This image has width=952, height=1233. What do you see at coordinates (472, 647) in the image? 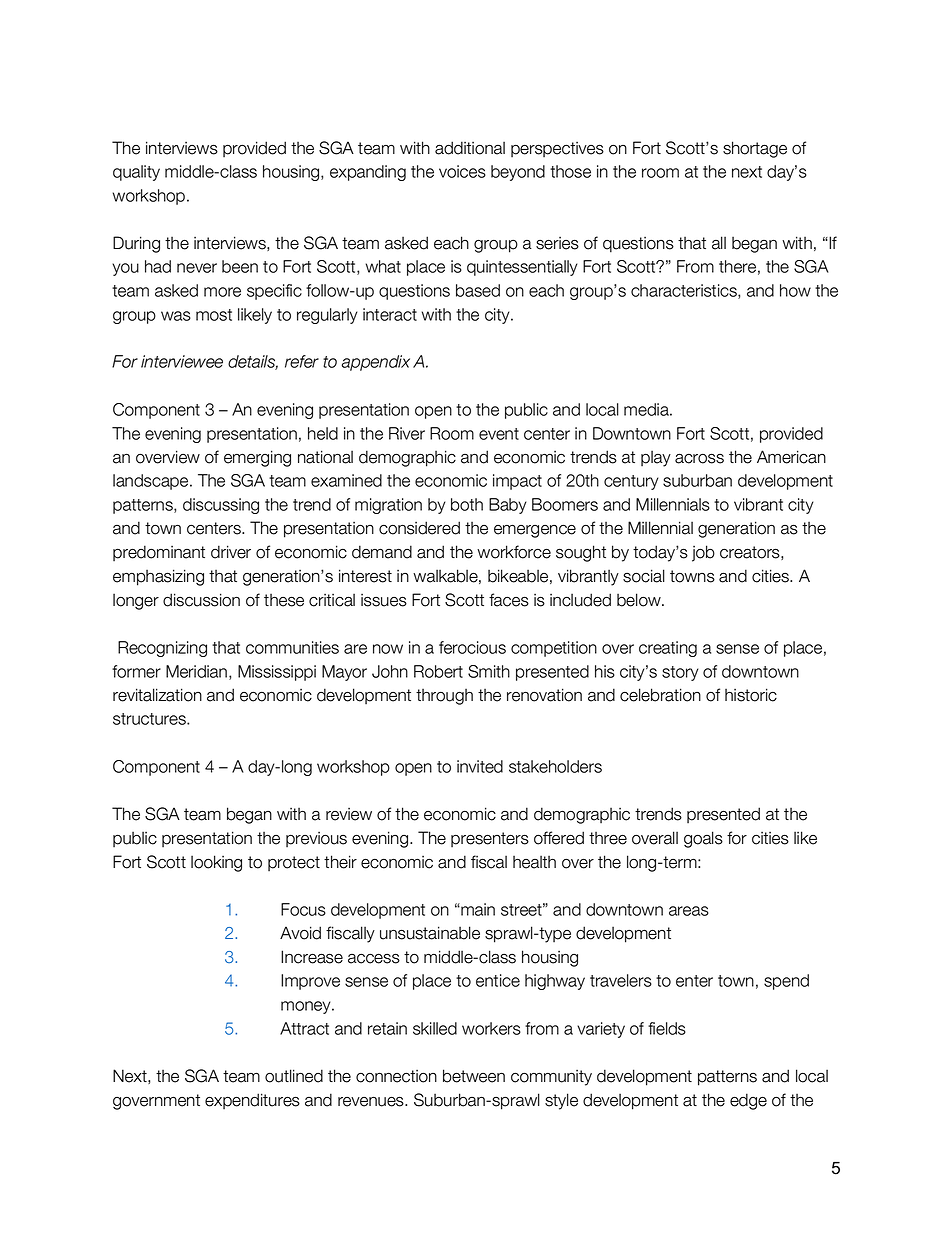
I see `ferocious` at bounding box center [472, 647].
